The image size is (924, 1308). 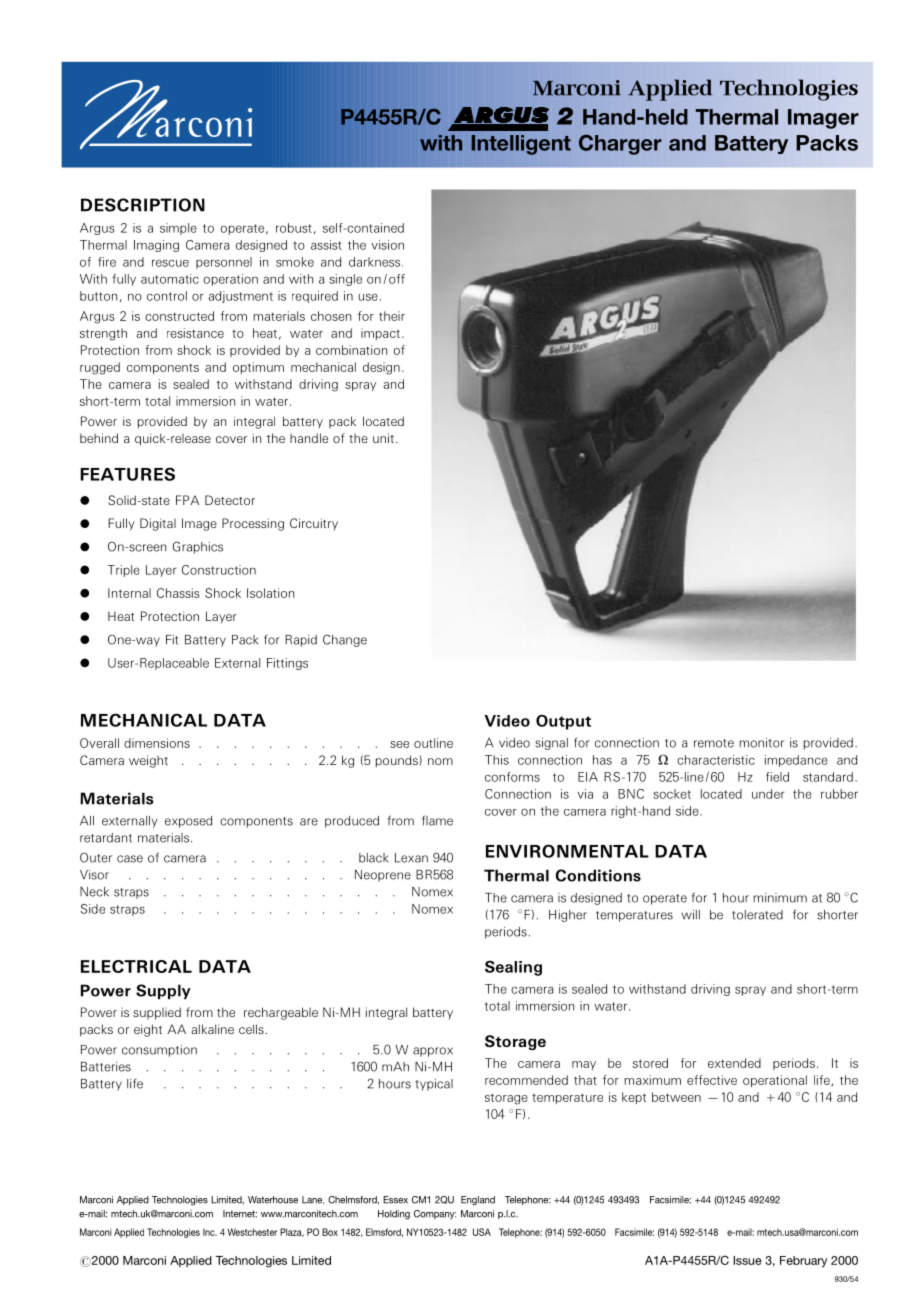 What do you see at coordinates (435, 1215) in the screenshot?
I see `Company` at bounding box center [435, 1215].
